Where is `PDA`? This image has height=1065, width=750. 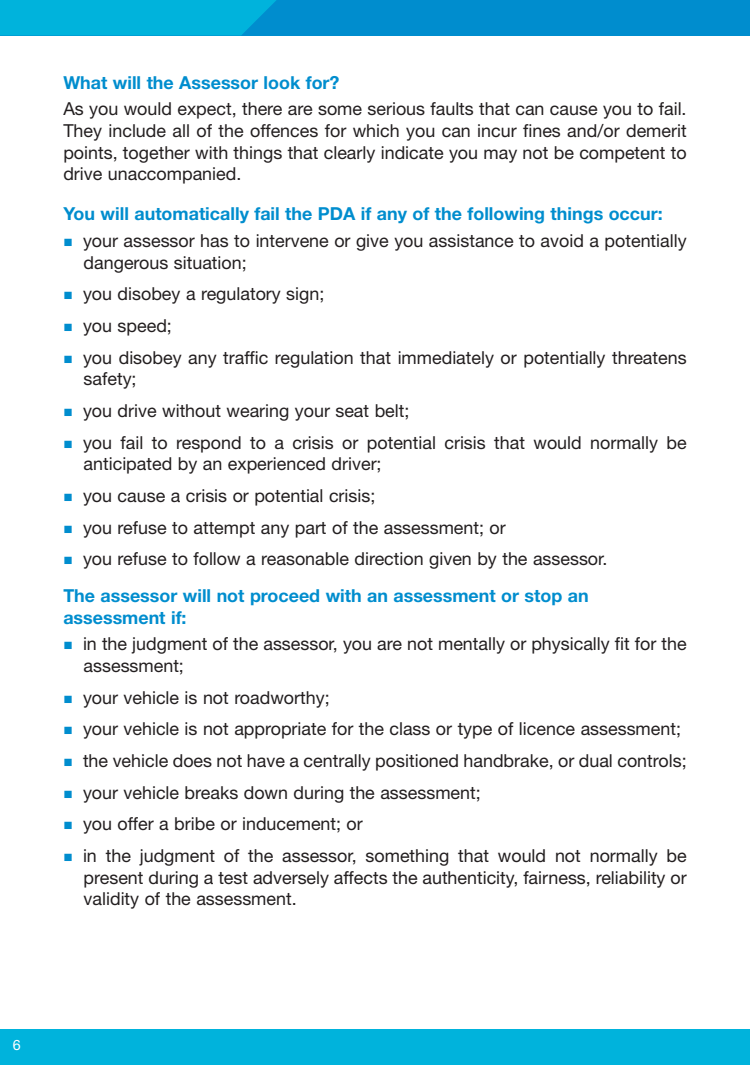 PDA is located at coordinates (337, 213).
